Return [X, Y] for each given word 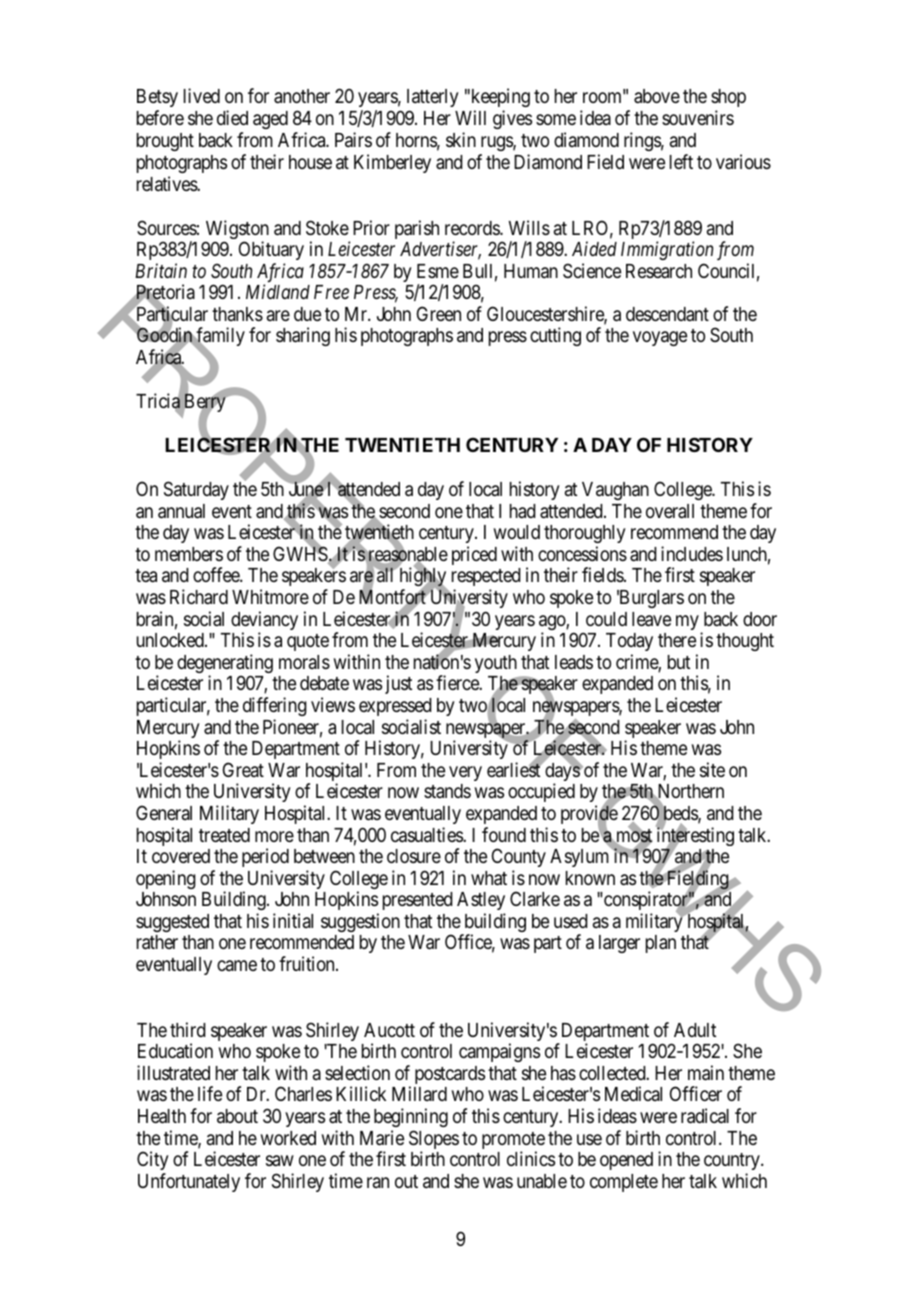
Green [439, 313]
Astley [481, 903]
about [237, 1116]
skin [461, 139]
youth [496, 664]
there [677, 640]
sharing [303, 336]
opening [166, 879]
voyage [660, 339]
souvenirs [698, 117]
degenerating [225, 665]
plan [661, 944]
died [232, 117]
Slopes [434, 1141]
